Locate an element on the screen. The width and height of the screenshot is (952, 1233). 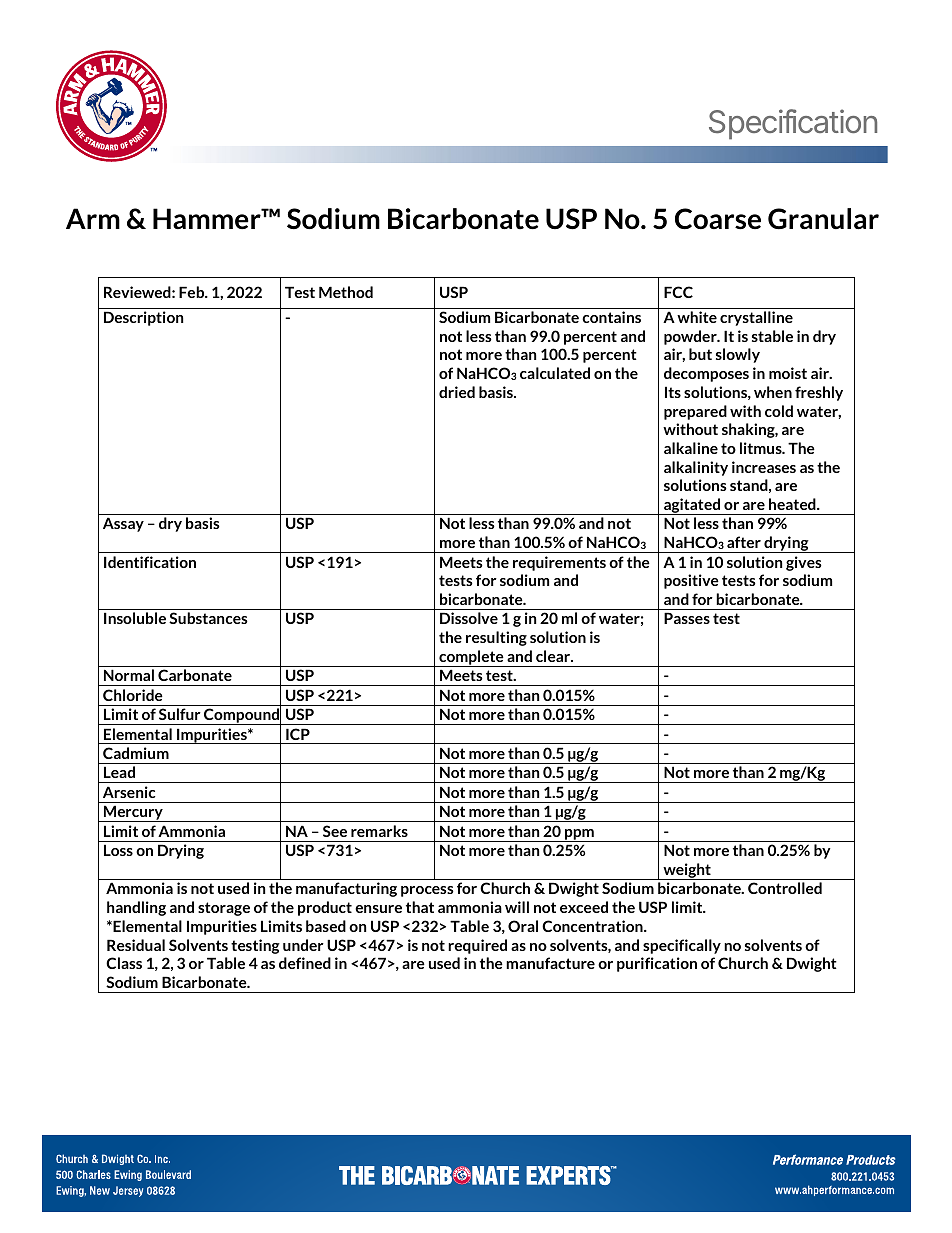
Identification is located at coordinates (150, 562).
